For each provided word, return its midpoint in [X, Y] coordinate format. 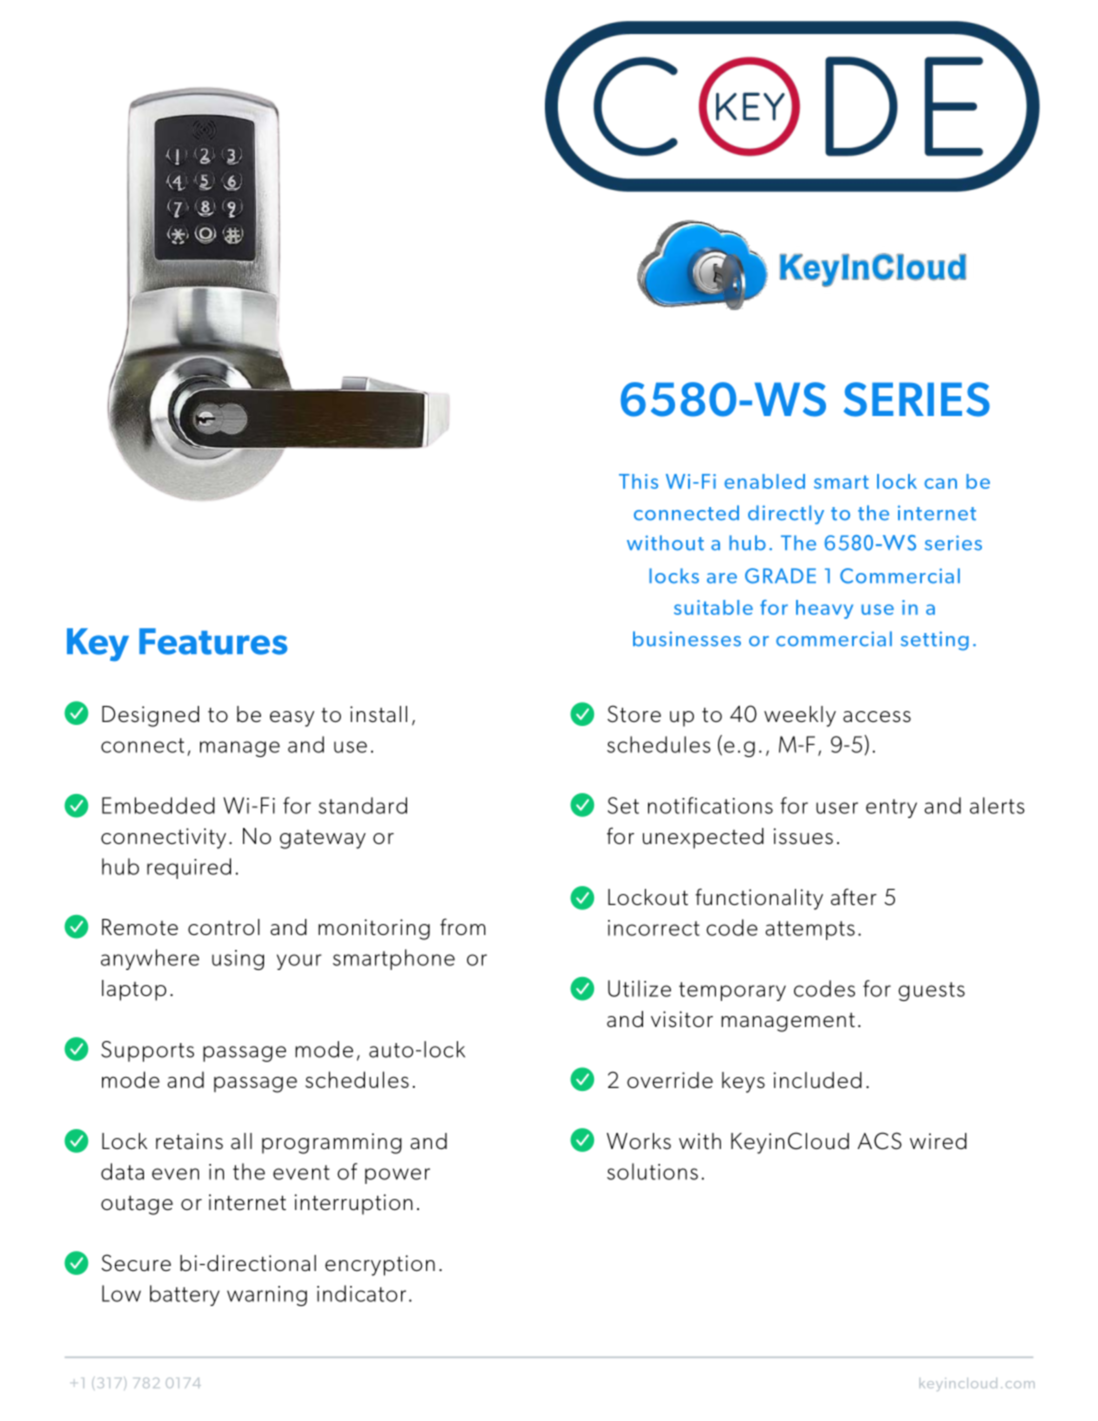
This [638, 481]
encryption [380, 1265]
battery [185, 1295]
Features [213, 641]
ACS [880, 1141]
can [940, 483]
